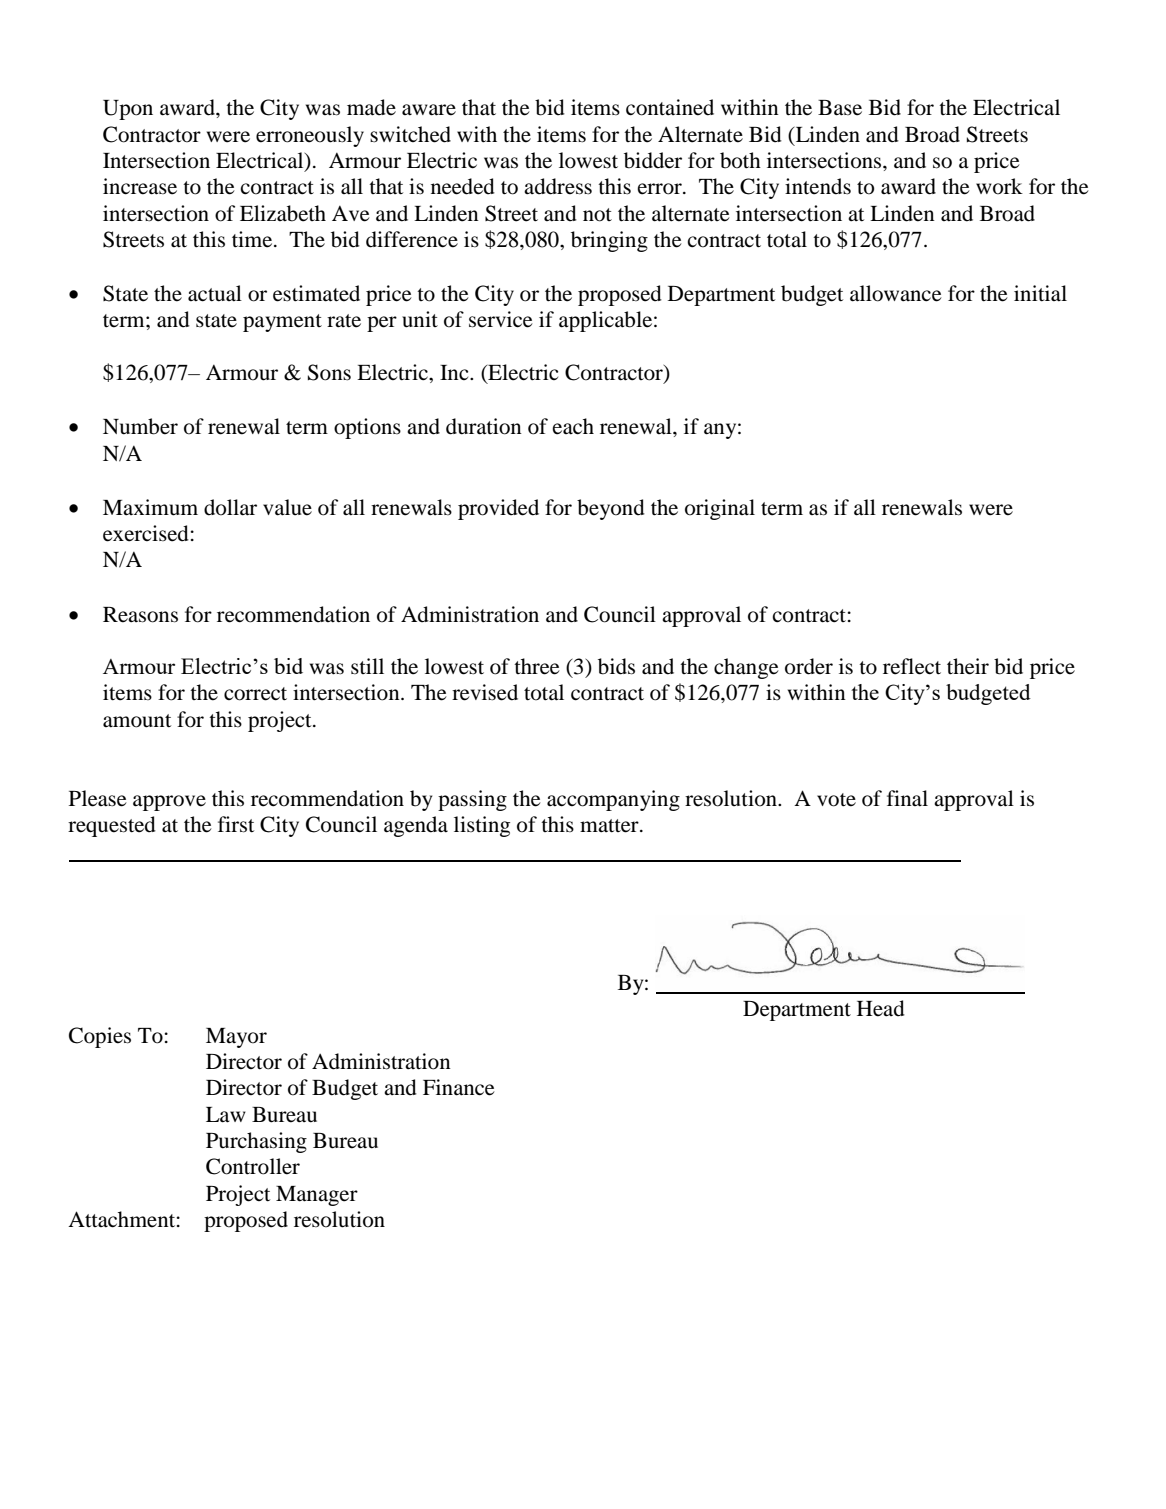 Image resolution: width=1166 pixels, height=1509 pixels. What do you see at coordinates (459, 1087) in the page?
I see `Finance` at bounding box center [459, 1087].
